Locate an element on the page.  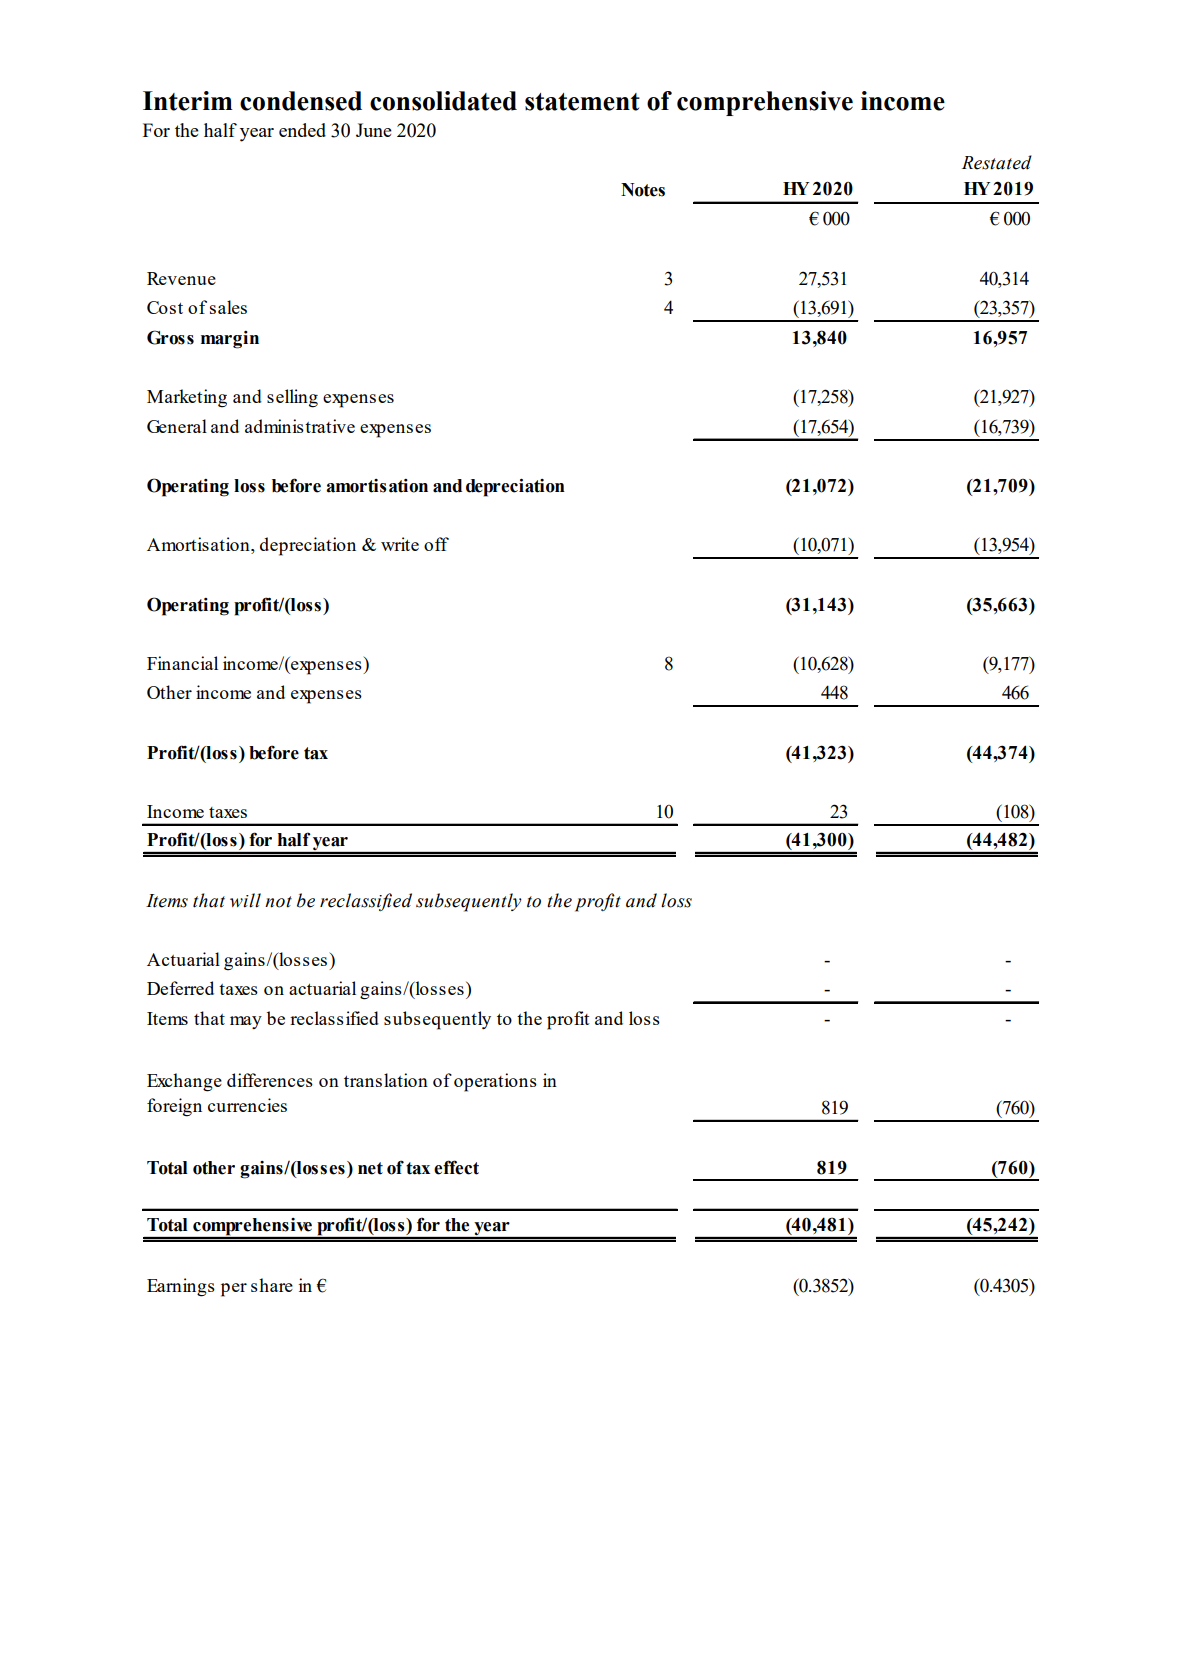
off is located at coordinates (436, 544).
